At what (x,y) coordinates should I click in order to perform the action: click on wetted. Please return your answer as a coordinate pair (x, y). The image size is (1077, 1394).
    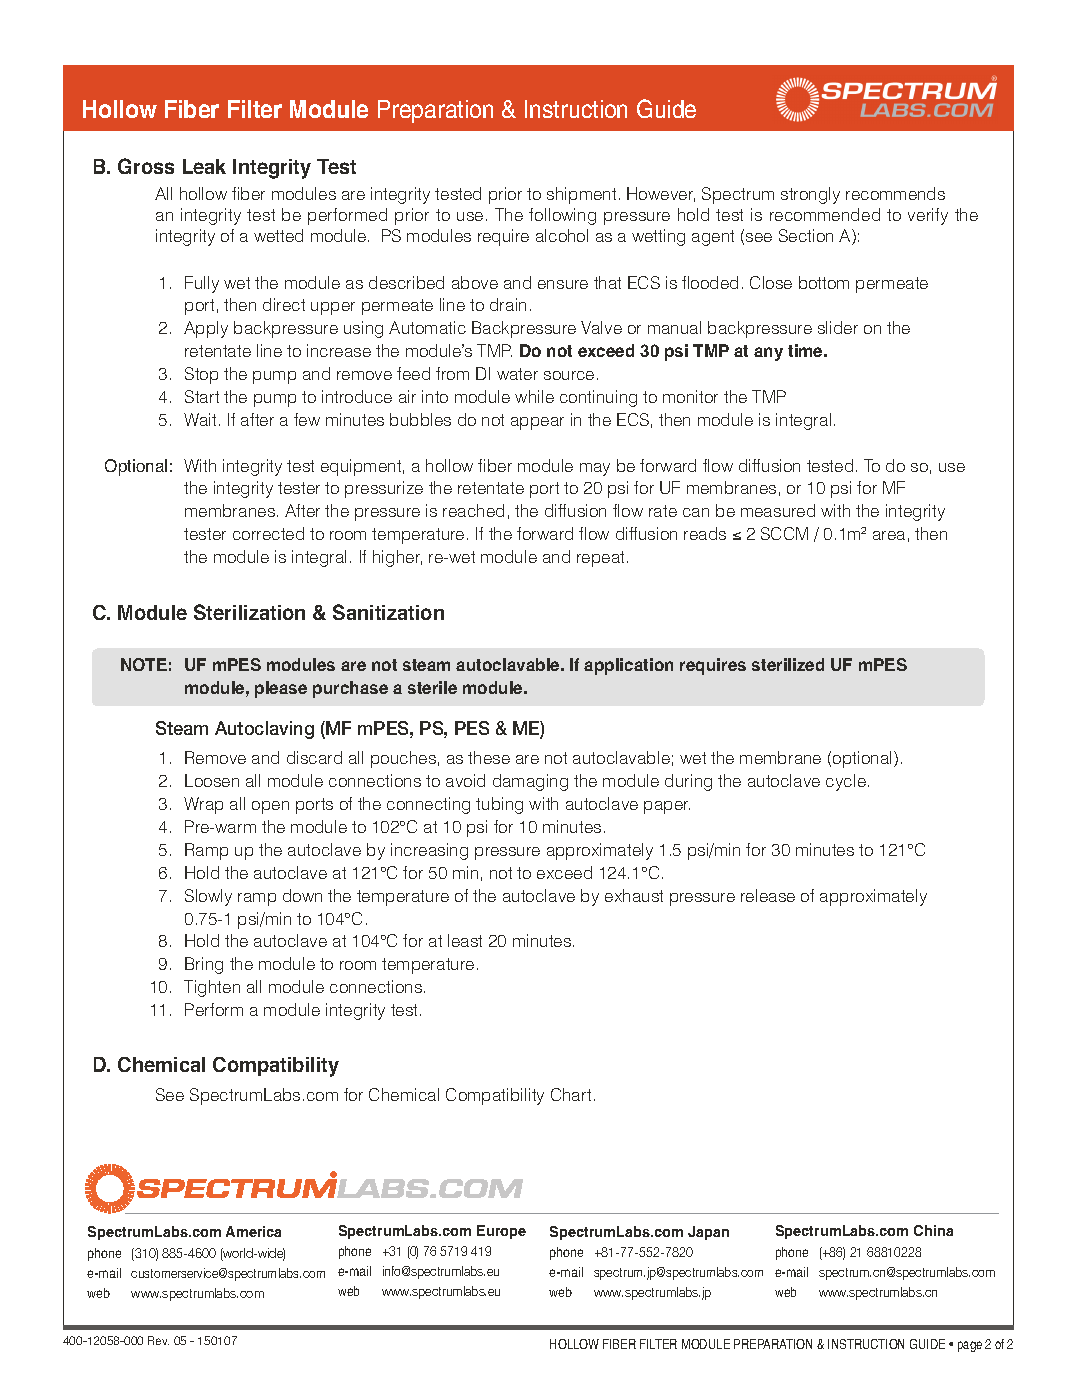
    Looking at the image, I should click on (278, 235).
